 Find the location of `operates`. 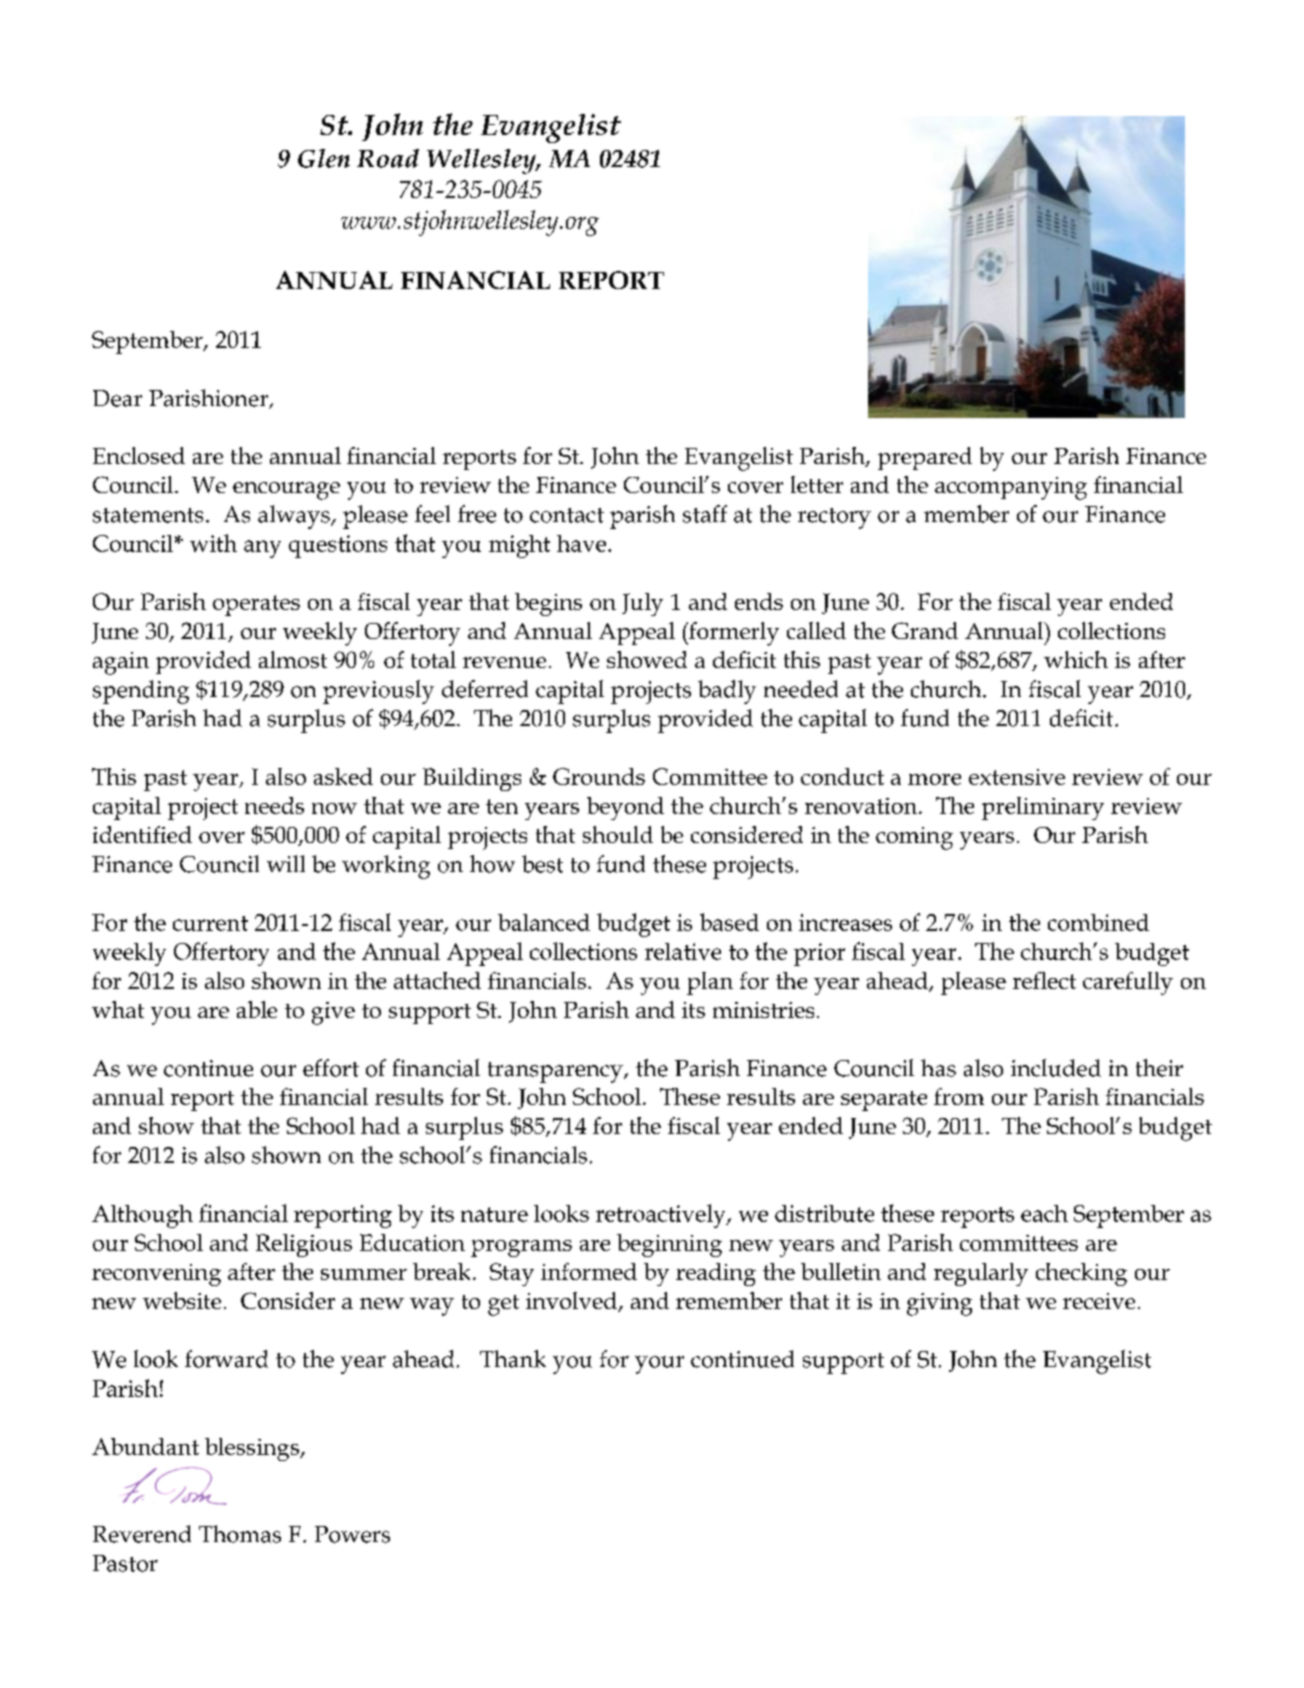

operates is located at coordinates (256, 605).
